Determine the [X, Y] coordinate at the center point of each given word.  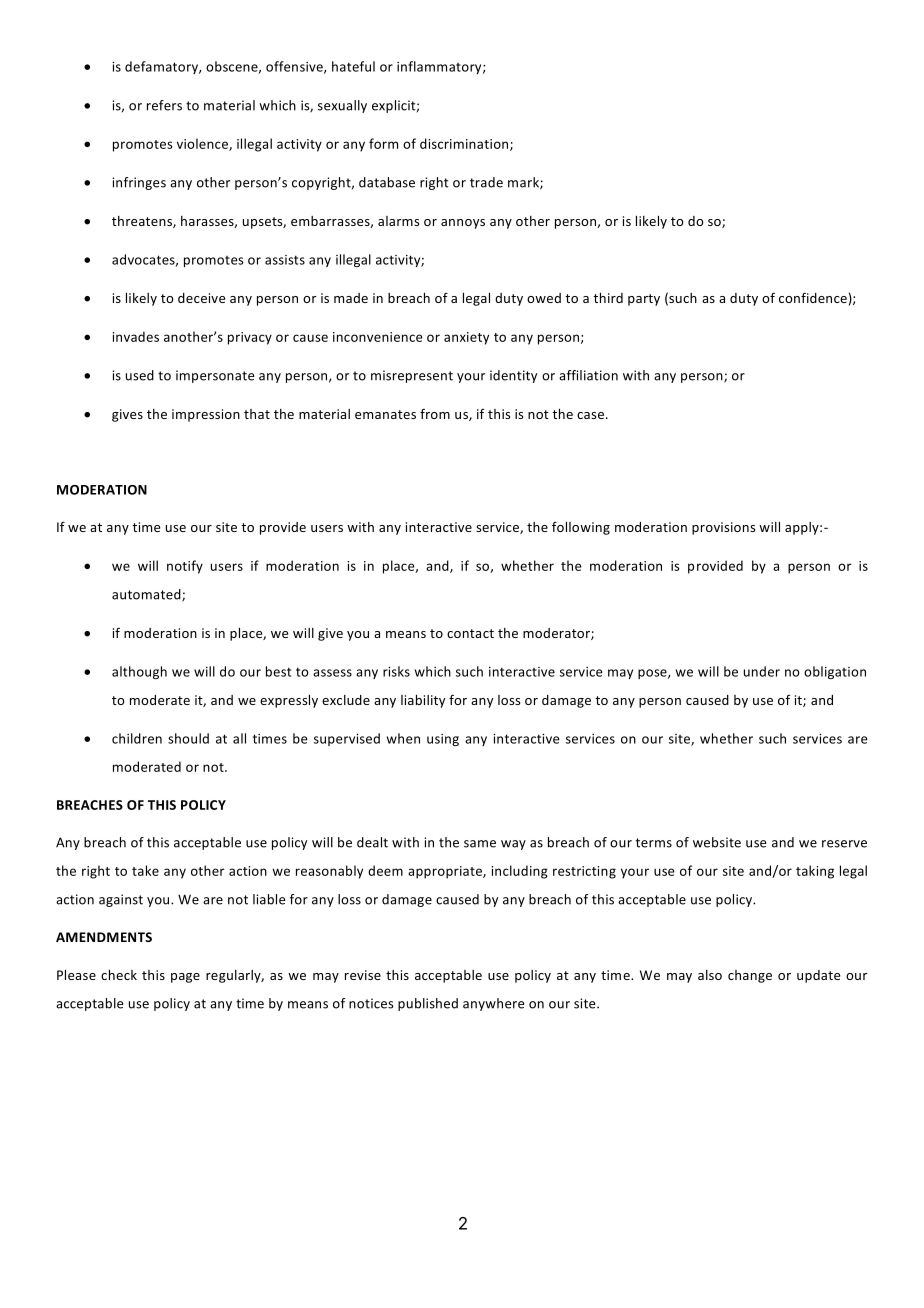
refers [164, 105]
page [185, 978]
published [428, 1004]
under [762, 671]
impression [206, 415]
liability [423, 701]
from [435, 413]
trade [486, 182]
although [139, 672]
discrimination [465, 144]
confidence [813, 297]
